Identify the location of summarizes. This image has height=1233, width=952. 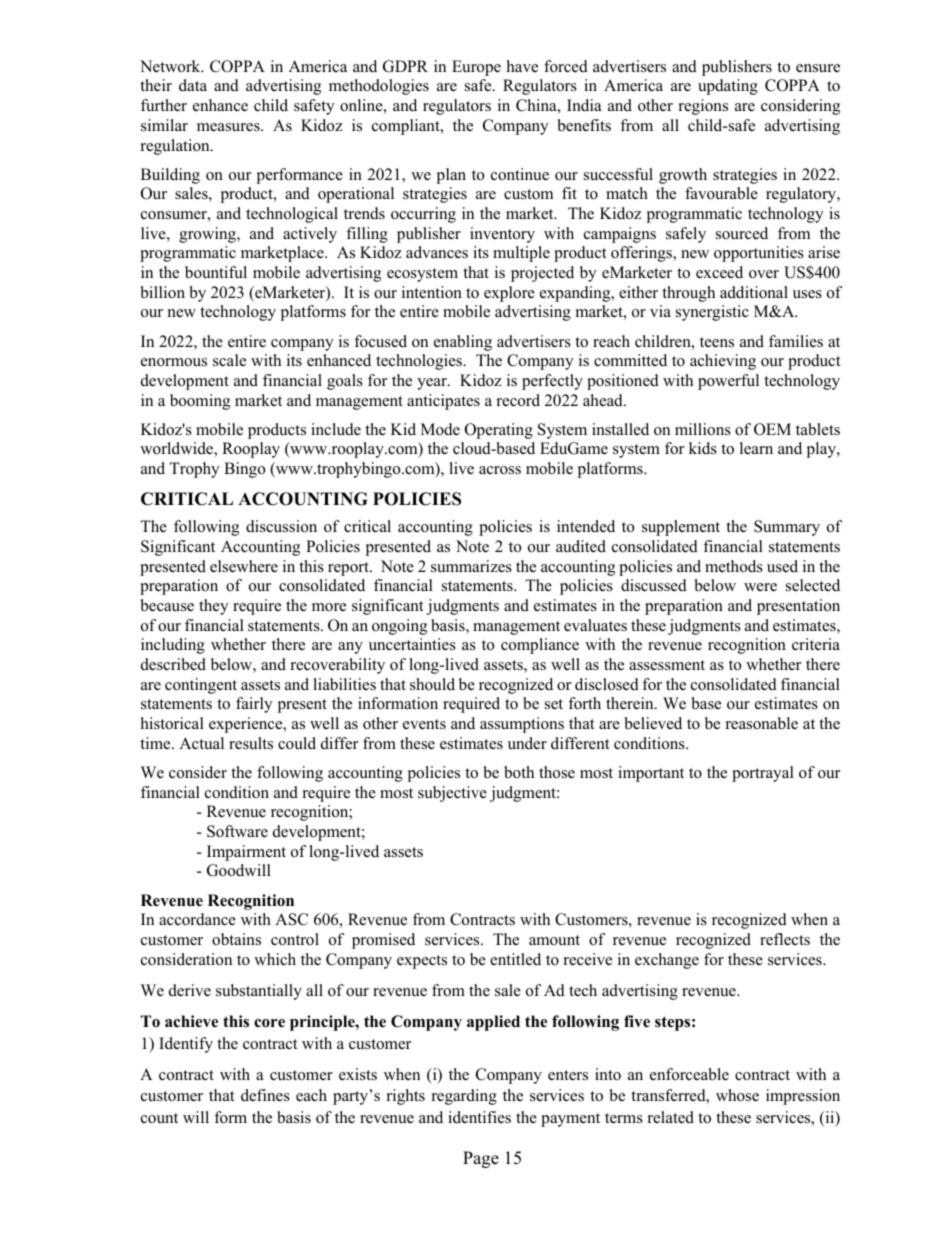
(471, 566).
